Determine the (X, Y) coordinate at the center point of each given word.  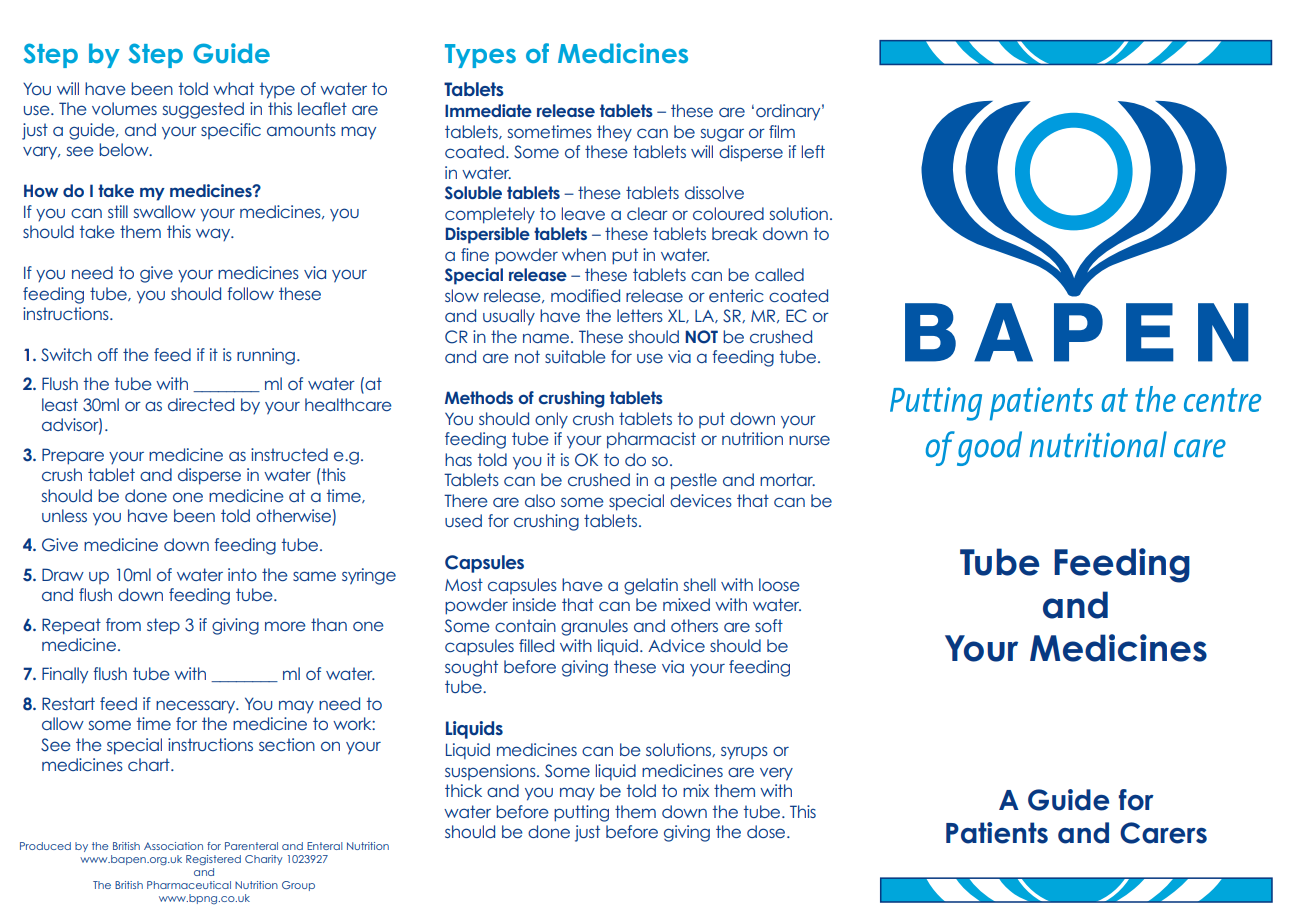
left (813, 151)
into (242, 574)
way (214, 234)
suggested (203, 110)
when (584, 254)
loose (779, 584)
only (551, 420)
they (614, 133)
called (779, 274)
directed (201, 404)
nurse (809, 440)
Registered (213, 860)
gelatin (651, 586)
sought (471, 668)
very (776, 774)
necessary (197, 706)
